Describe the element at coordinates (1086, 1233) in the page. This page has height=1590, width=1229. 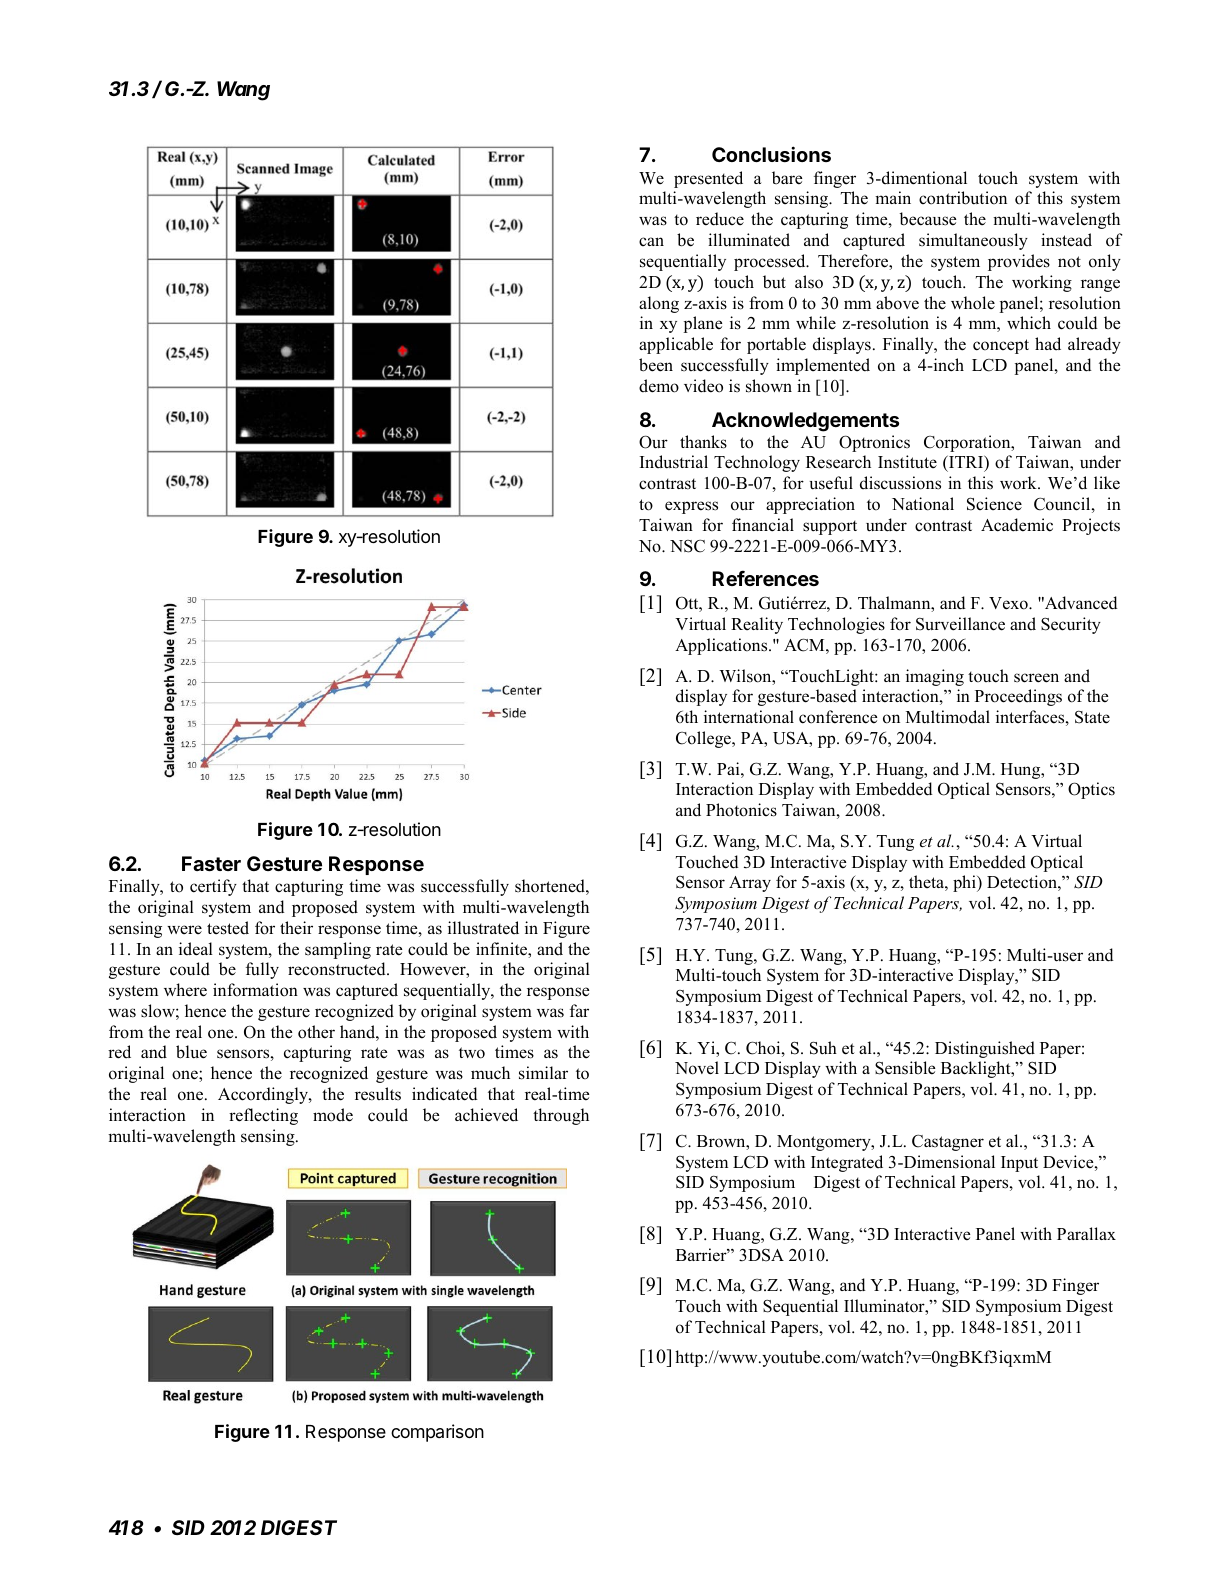
I see `Parallax` at that location.
